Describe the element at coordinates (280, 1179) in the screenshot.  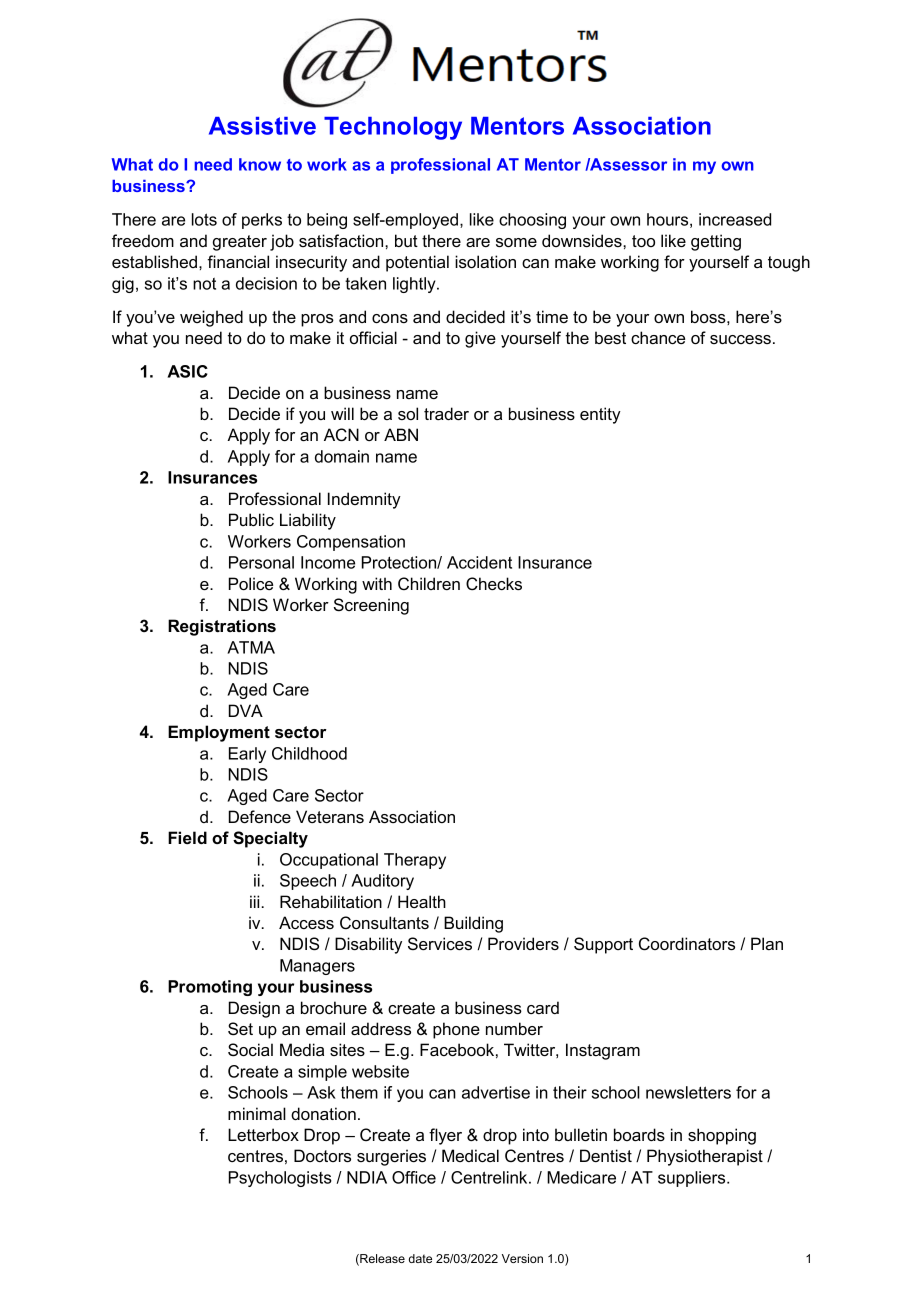
I see `Psychologists` at that location.
